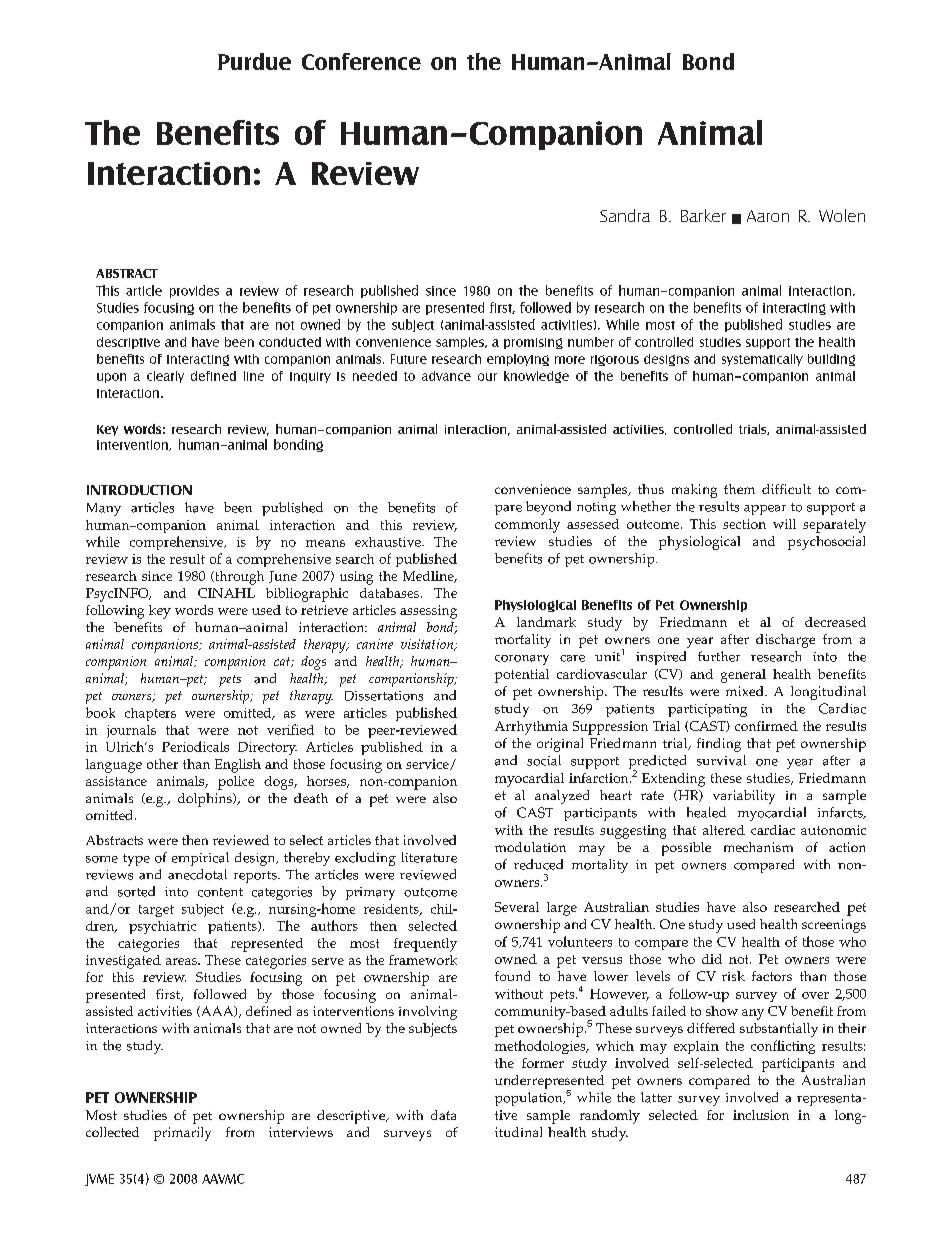 The width and height of the document is (952, 1233). What do you see at coordinates (739, 489) in the document?
I see `them` at bounding box center [739, 489].
